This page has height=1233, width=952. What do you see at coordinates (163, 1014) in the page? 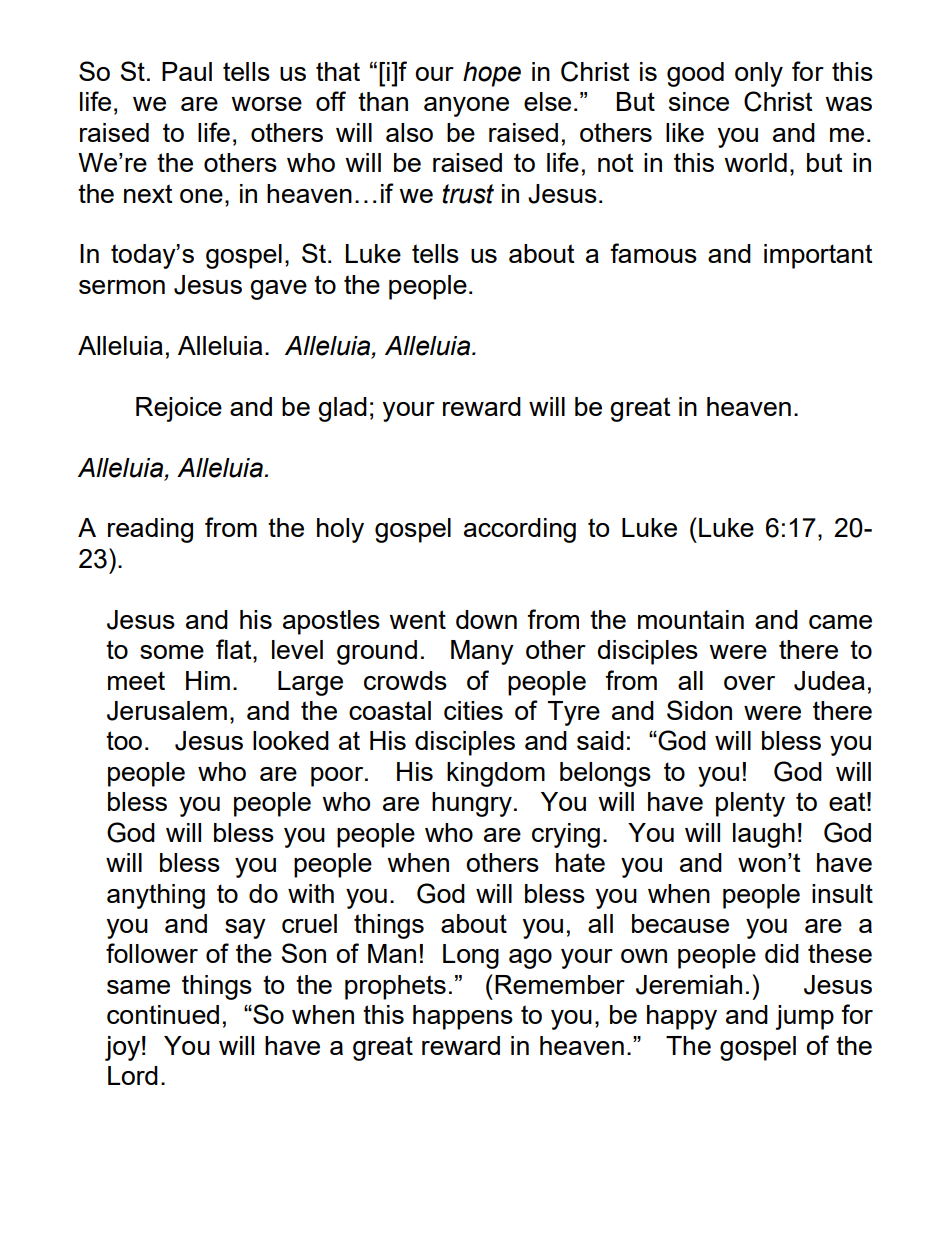
I see `continued` at bounding box center [163, 1014].
